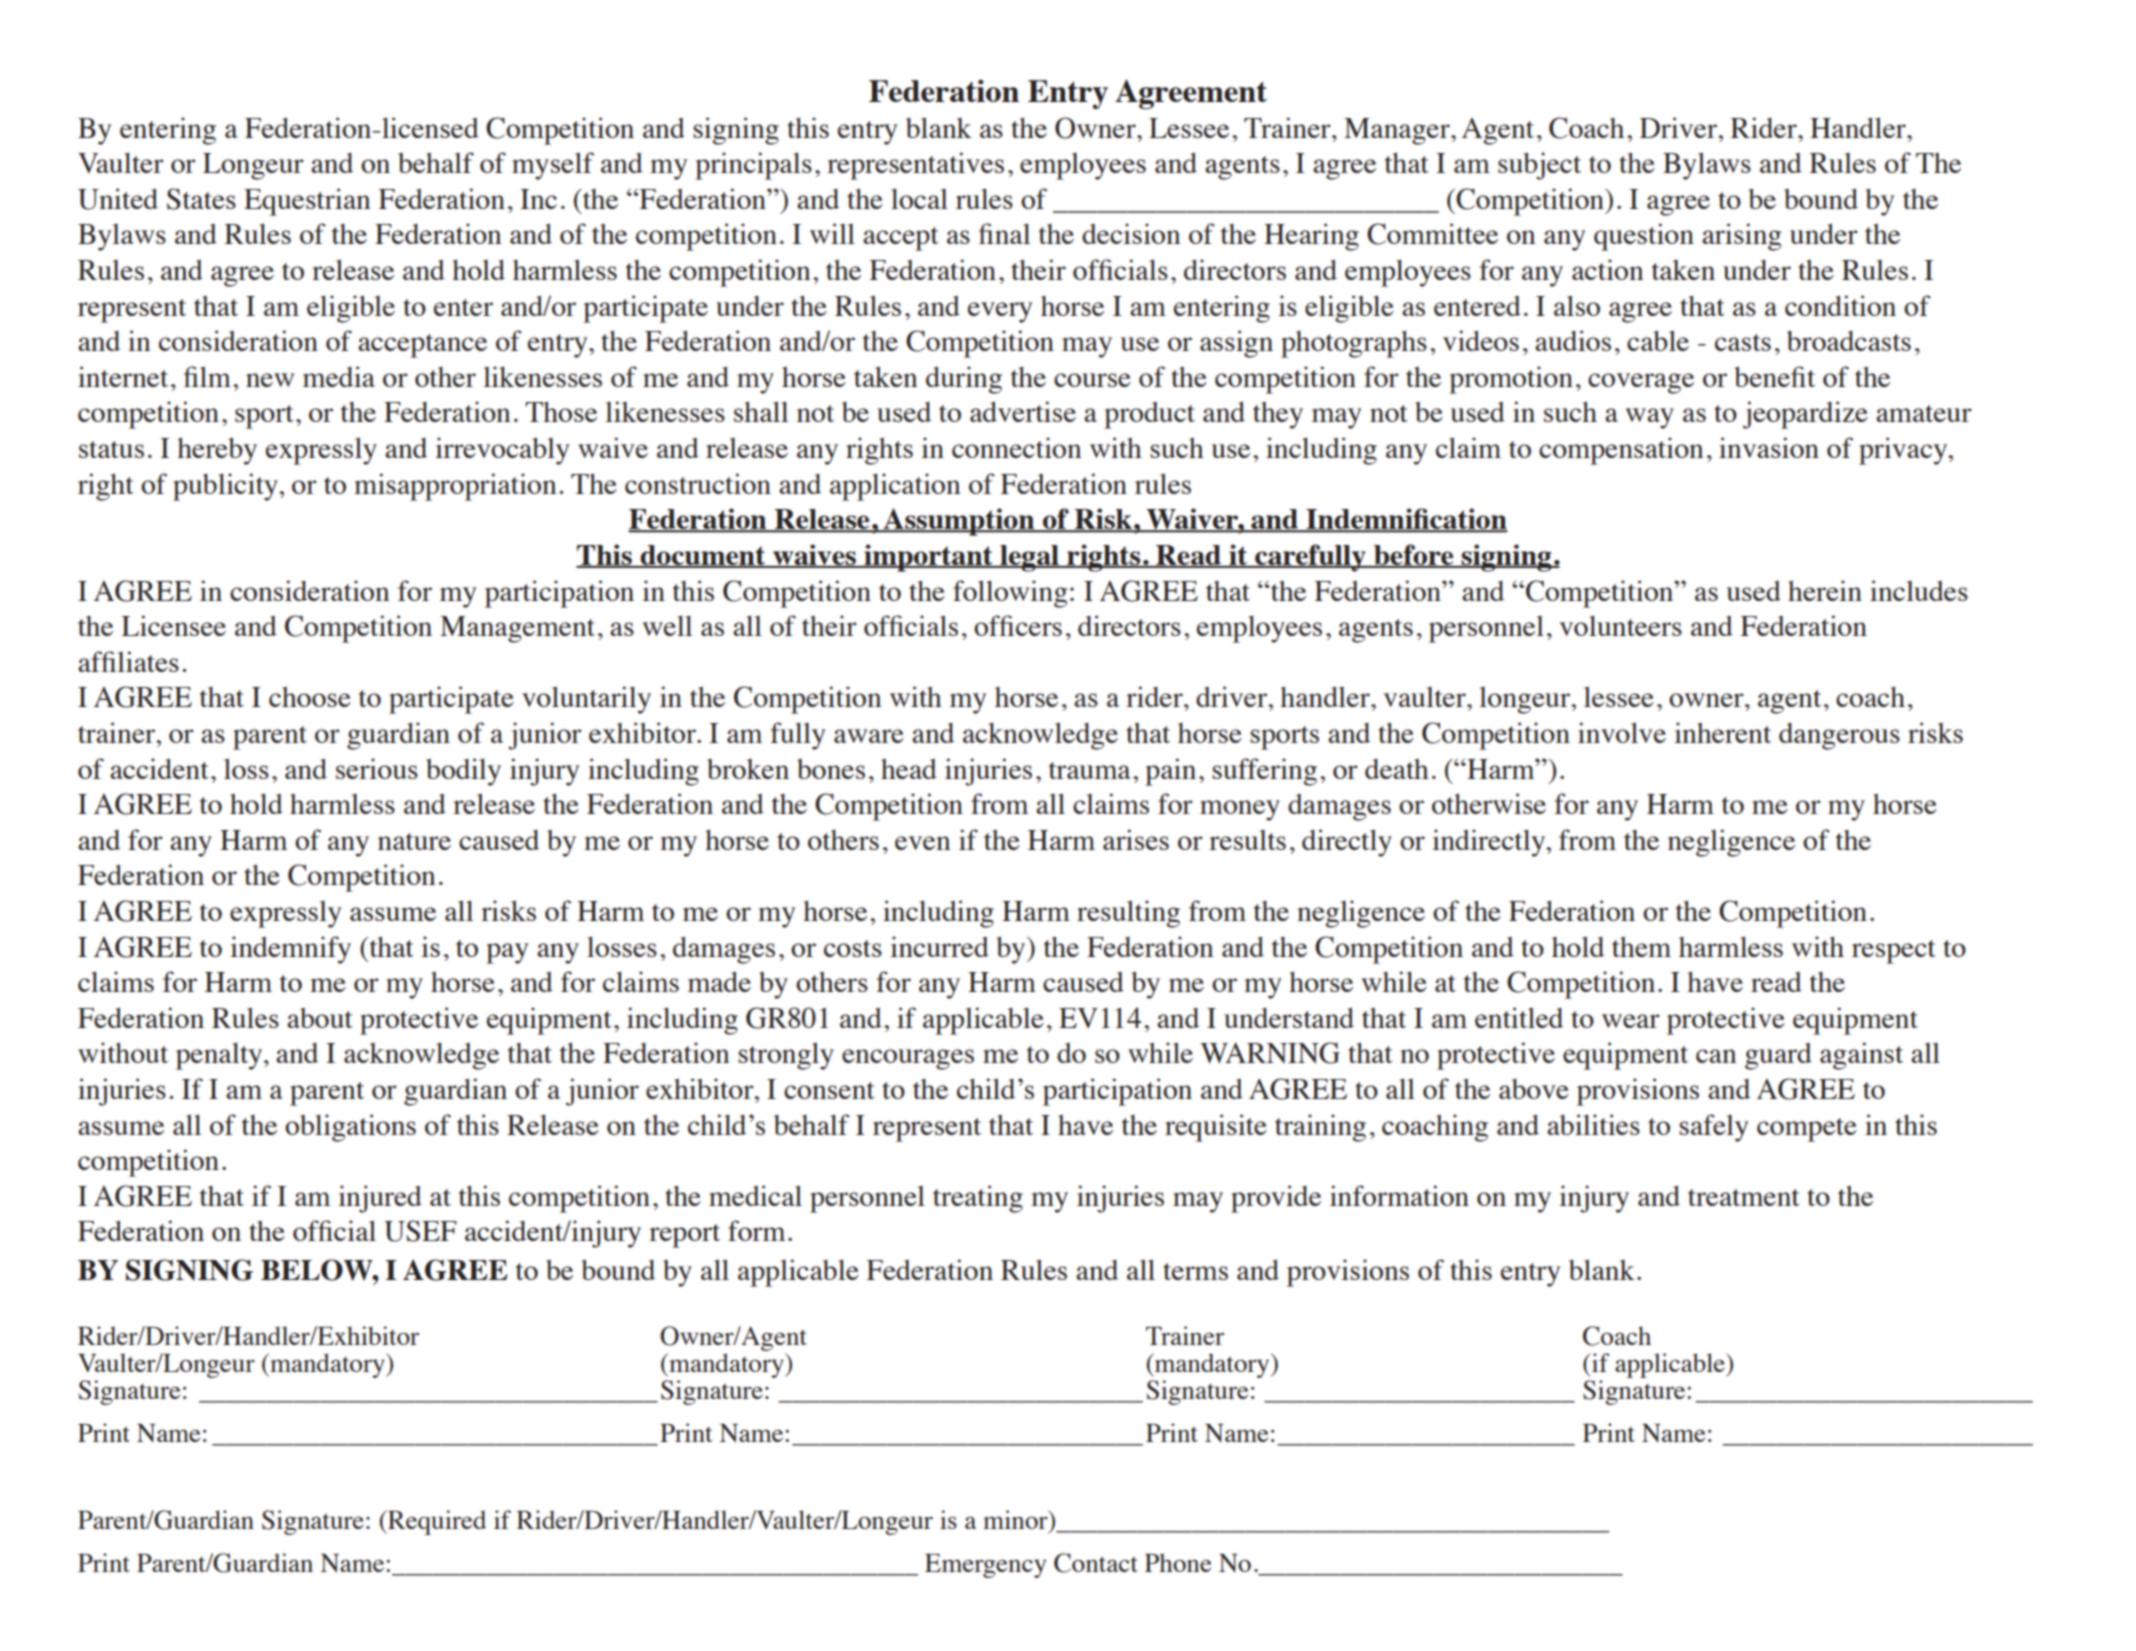  Describe the element at coordinates (307, 202) in the page. I see `Equestrian` at that location.
